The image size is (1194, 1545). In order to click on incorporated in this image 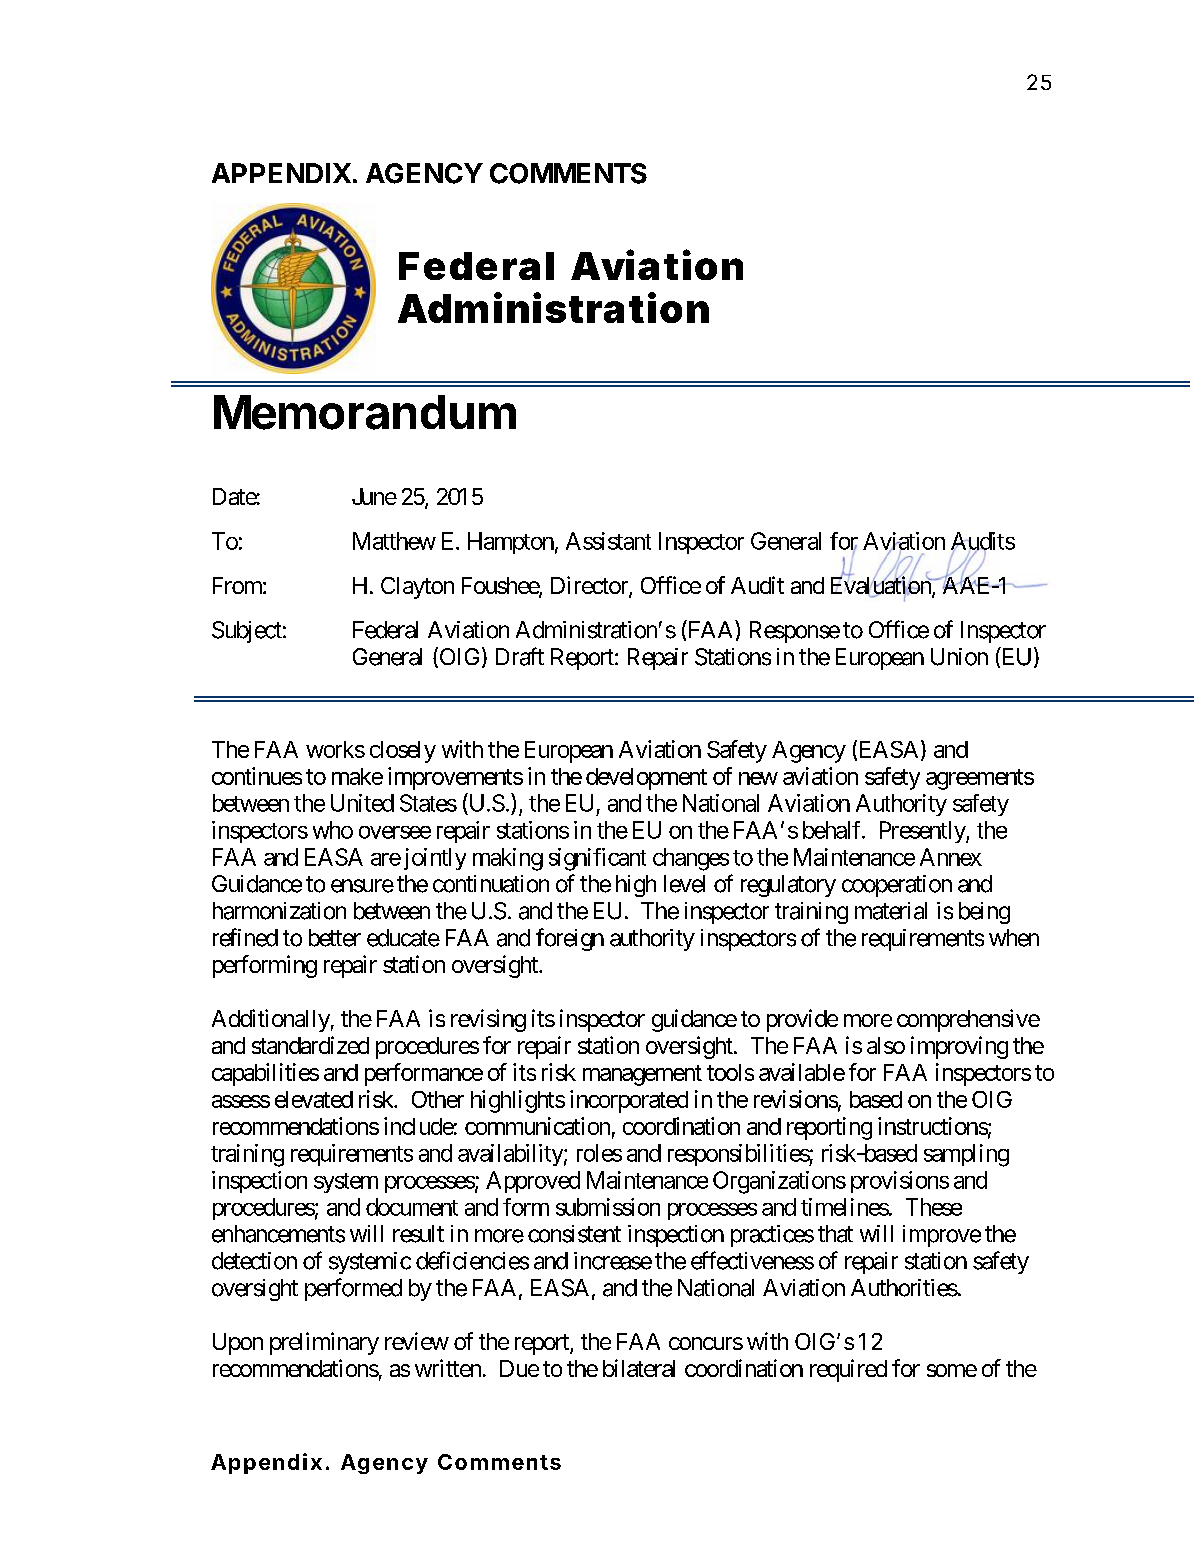, I will do `click(629, 1101)`.
